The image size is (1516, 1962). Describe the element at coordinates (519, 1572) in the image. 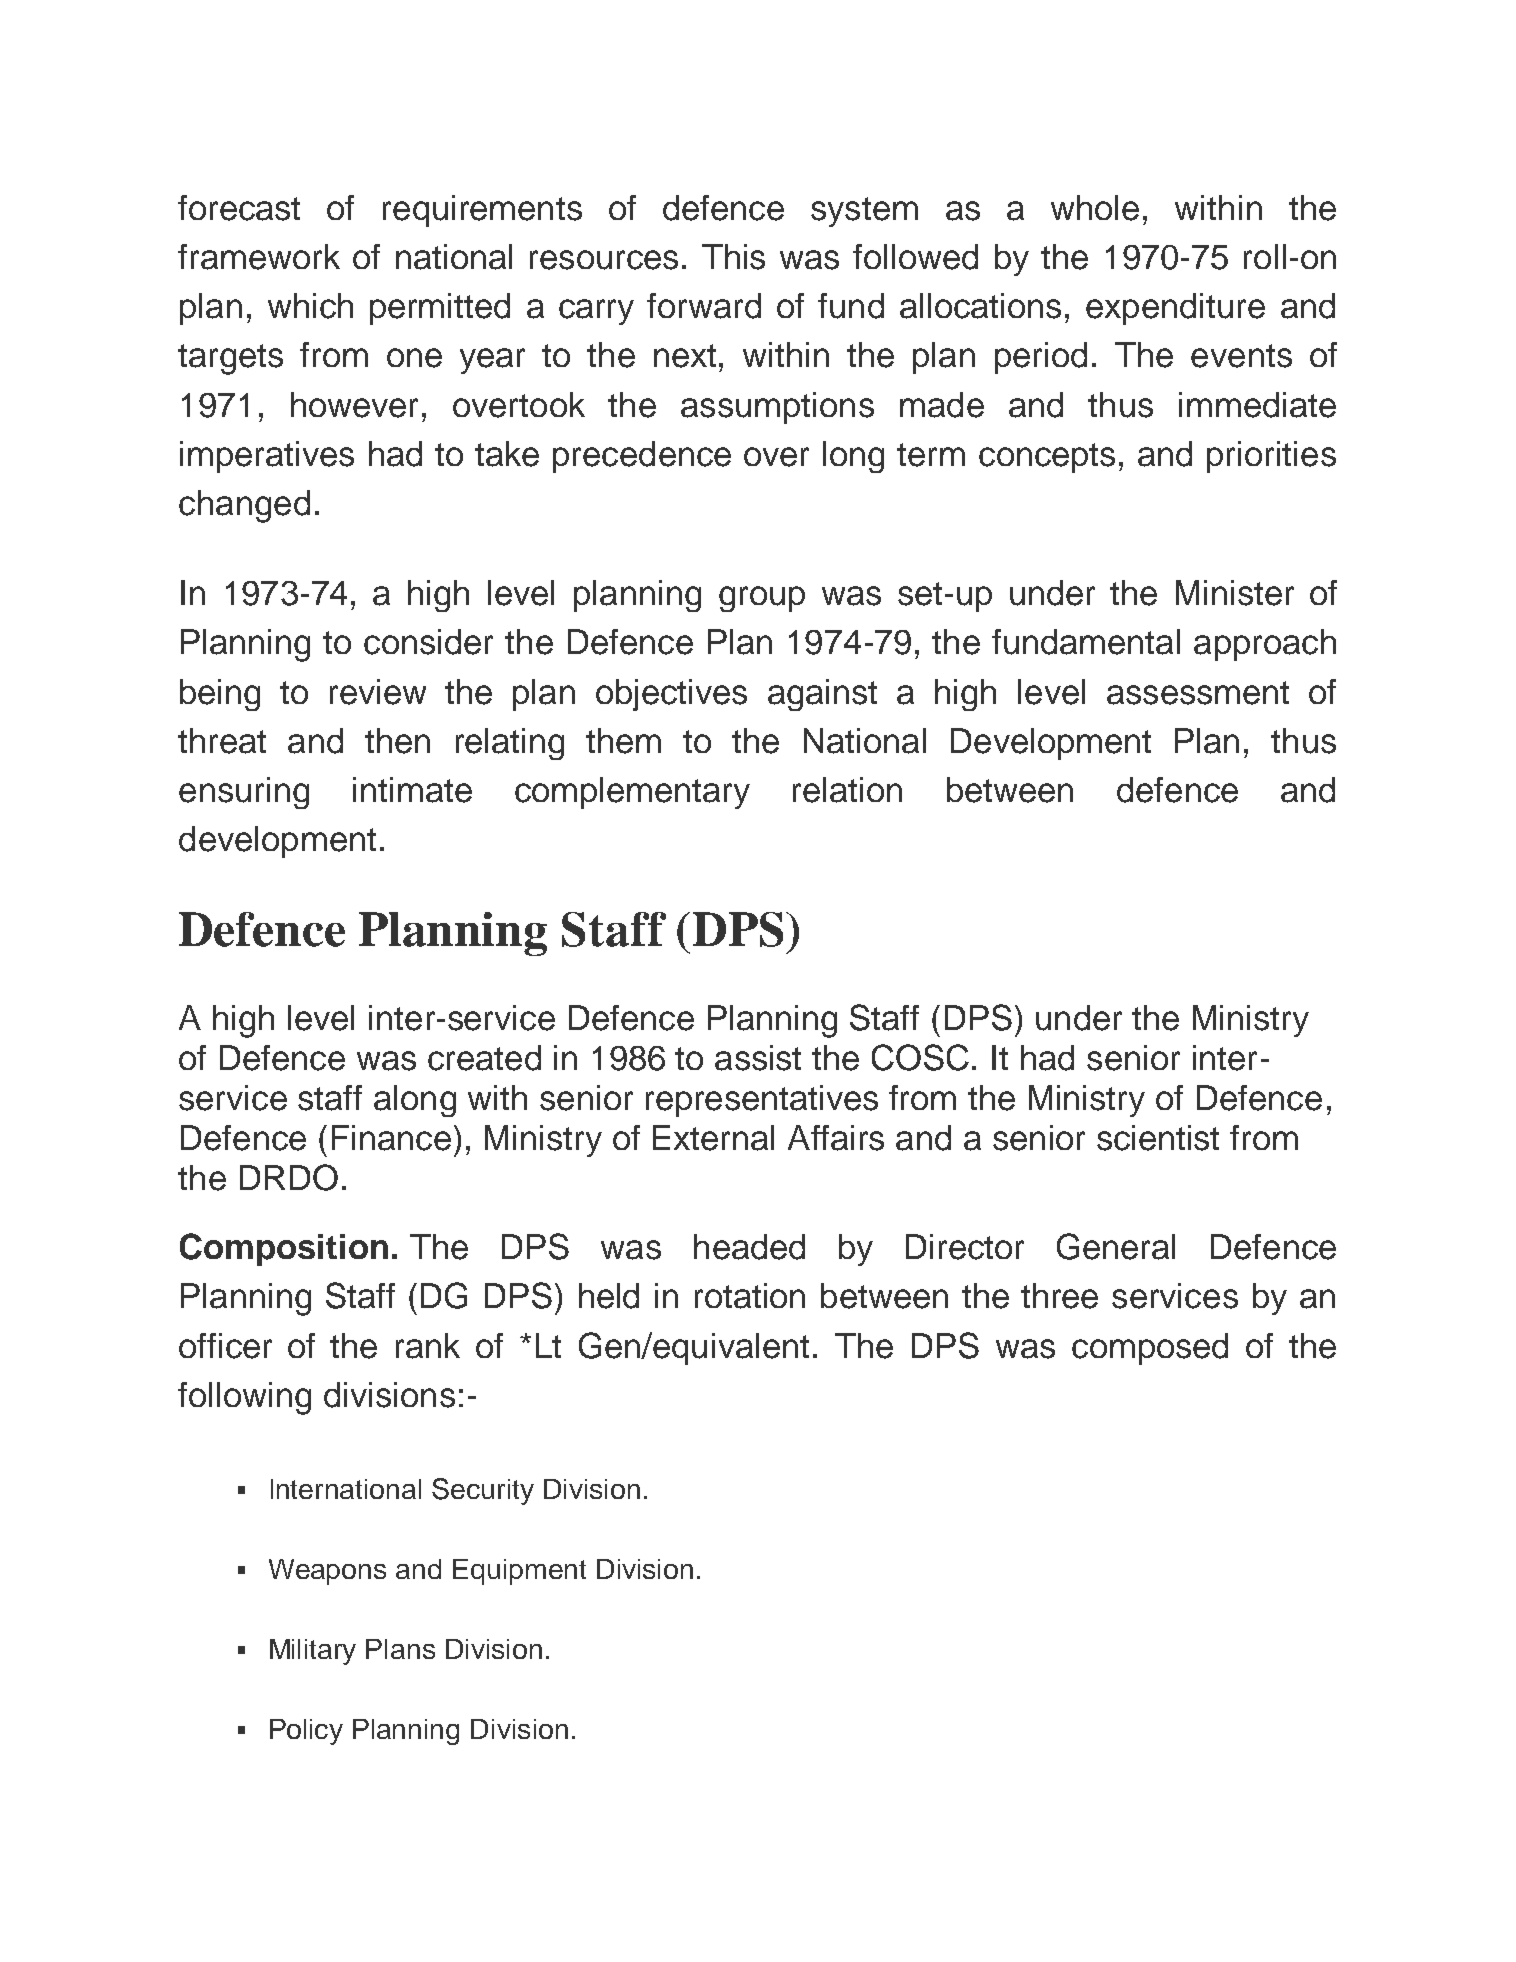

I see `Equipment` at that location.
